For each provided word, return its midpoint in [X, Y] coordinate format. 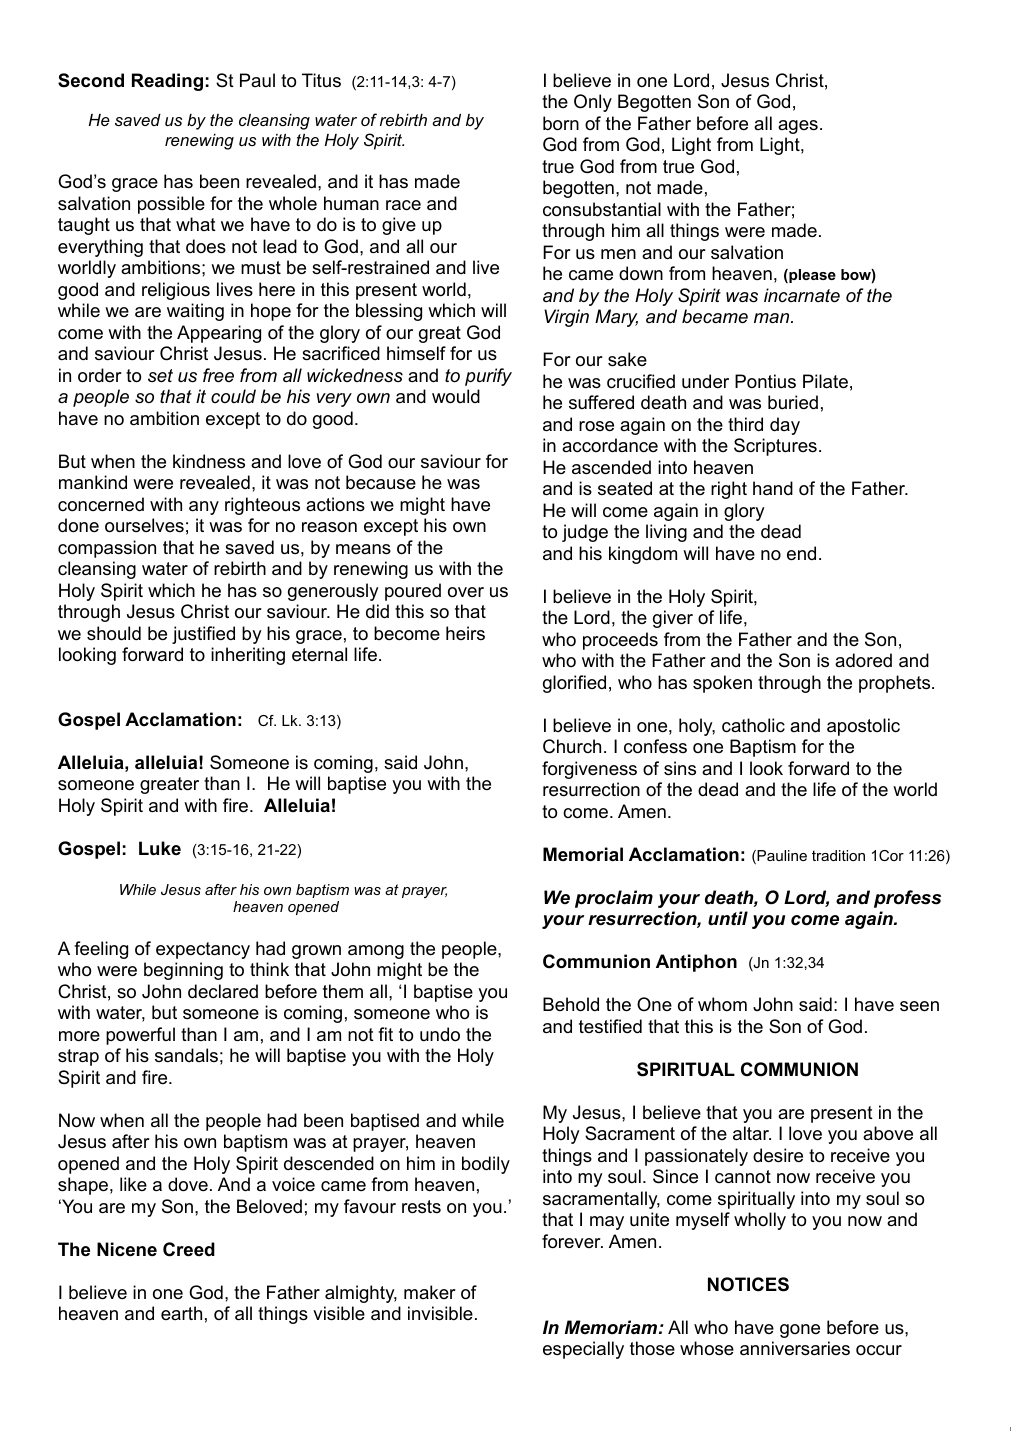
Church [572, 746]
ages [798, 127]
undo [440, 1034]
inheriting [248, 656]
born [561, 123]
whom [722, 1004]
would [456, 396]
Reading [167, 82]
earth [181, 1313]
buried [793, 402]
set [160, 376]
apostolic [863, 727]
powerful [140, 1036]
